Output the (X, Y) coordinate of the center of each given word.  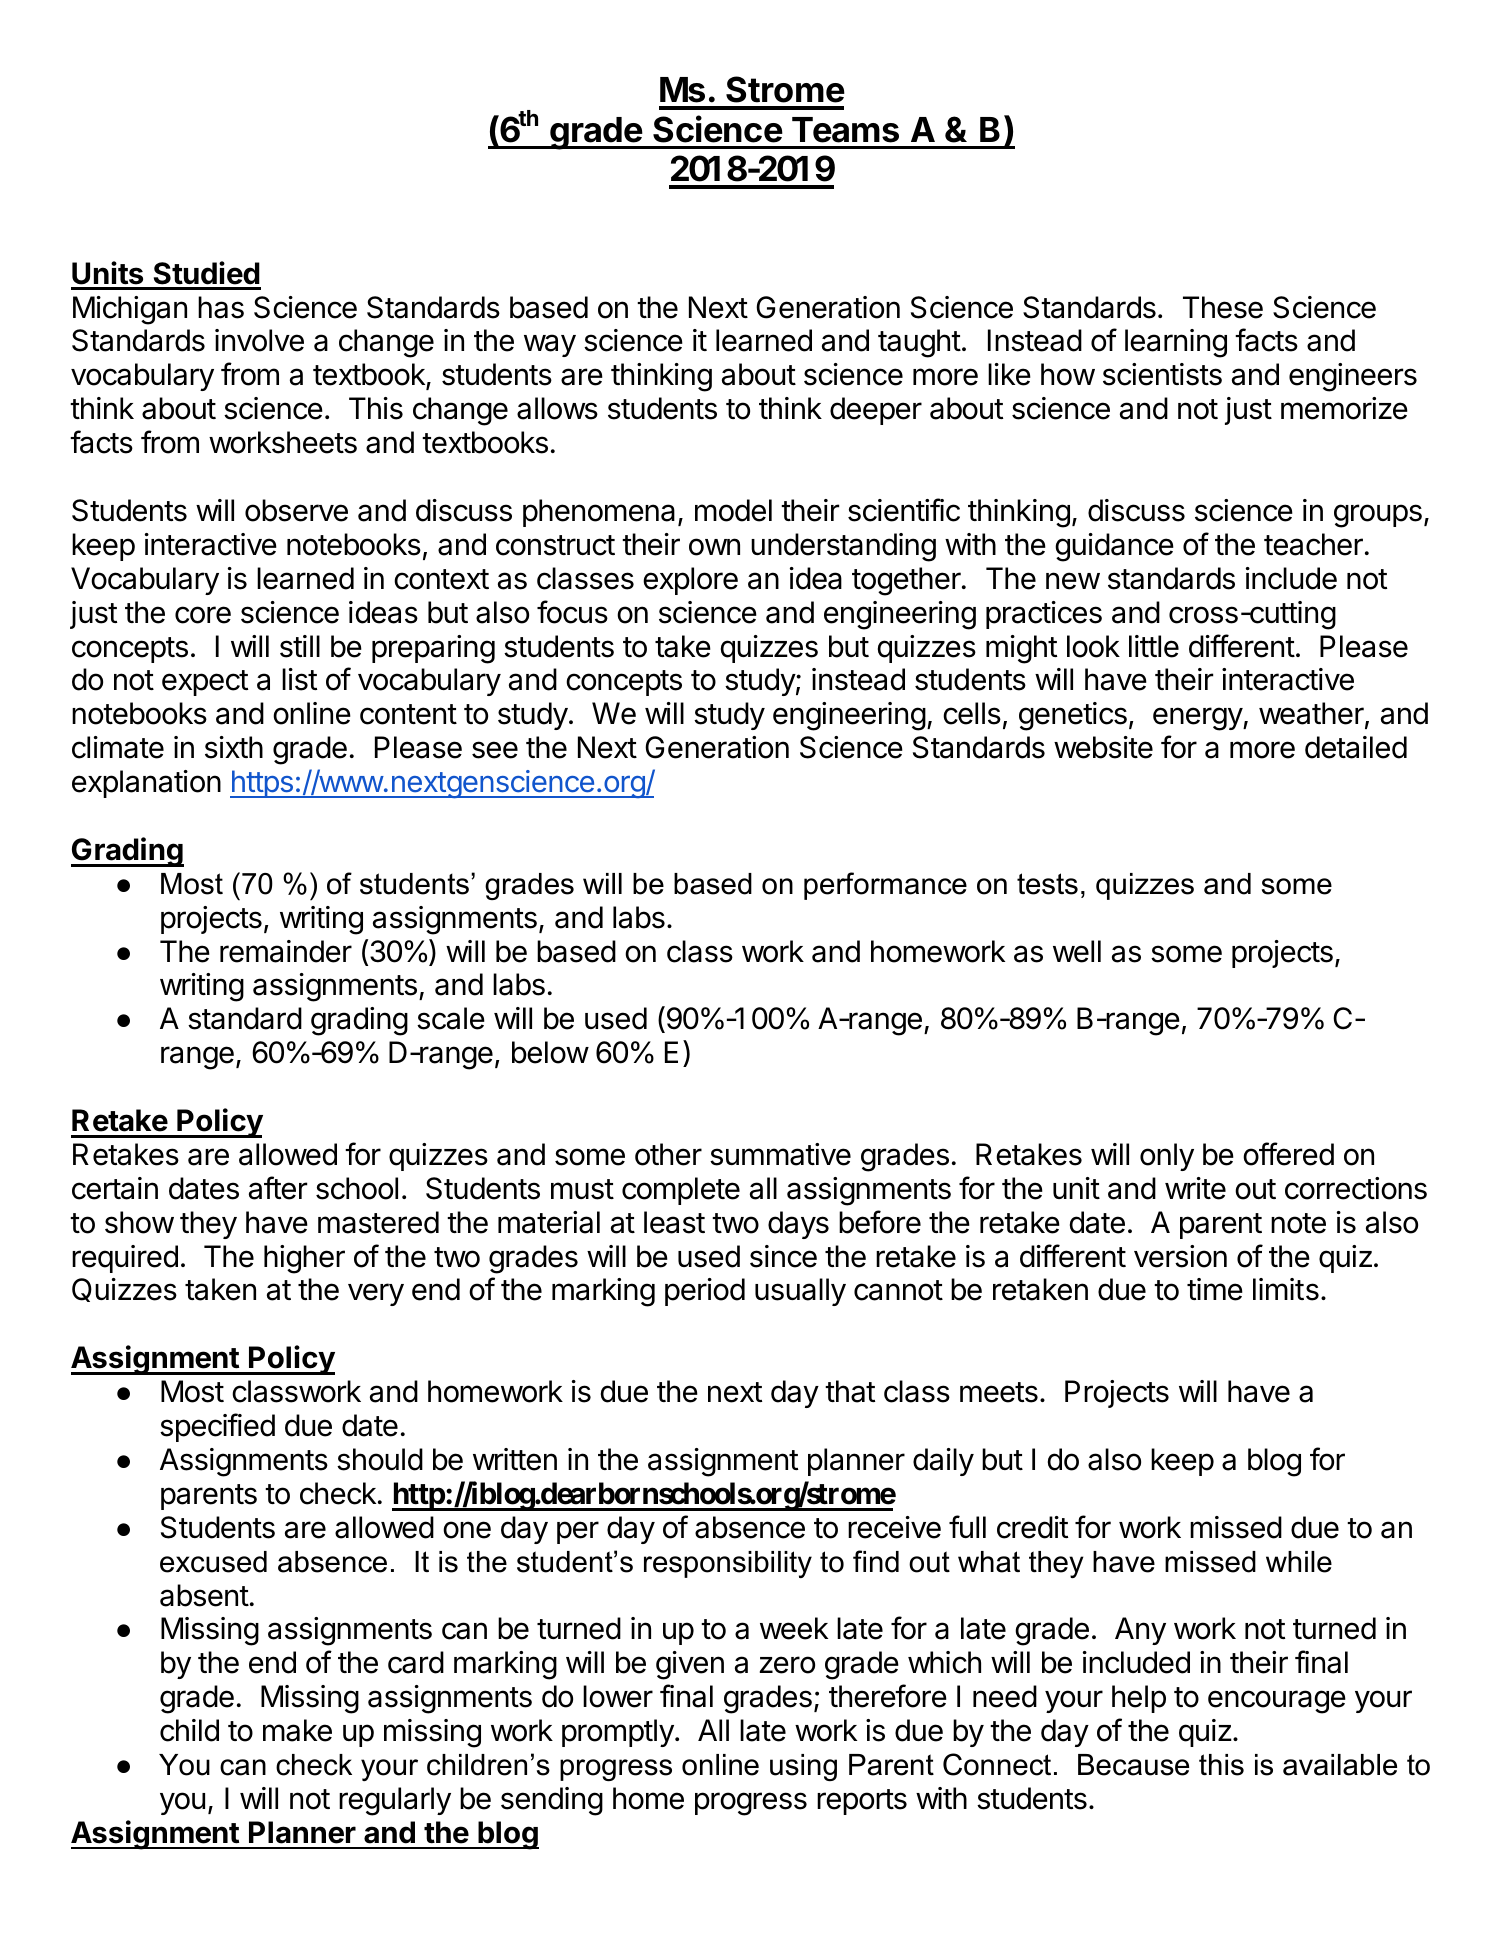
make (297, 1730)
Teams (845, 130)
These (1223, 307)
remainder (286, 951)
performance (885, 886)
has (221, 307)
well (1077, 951)
